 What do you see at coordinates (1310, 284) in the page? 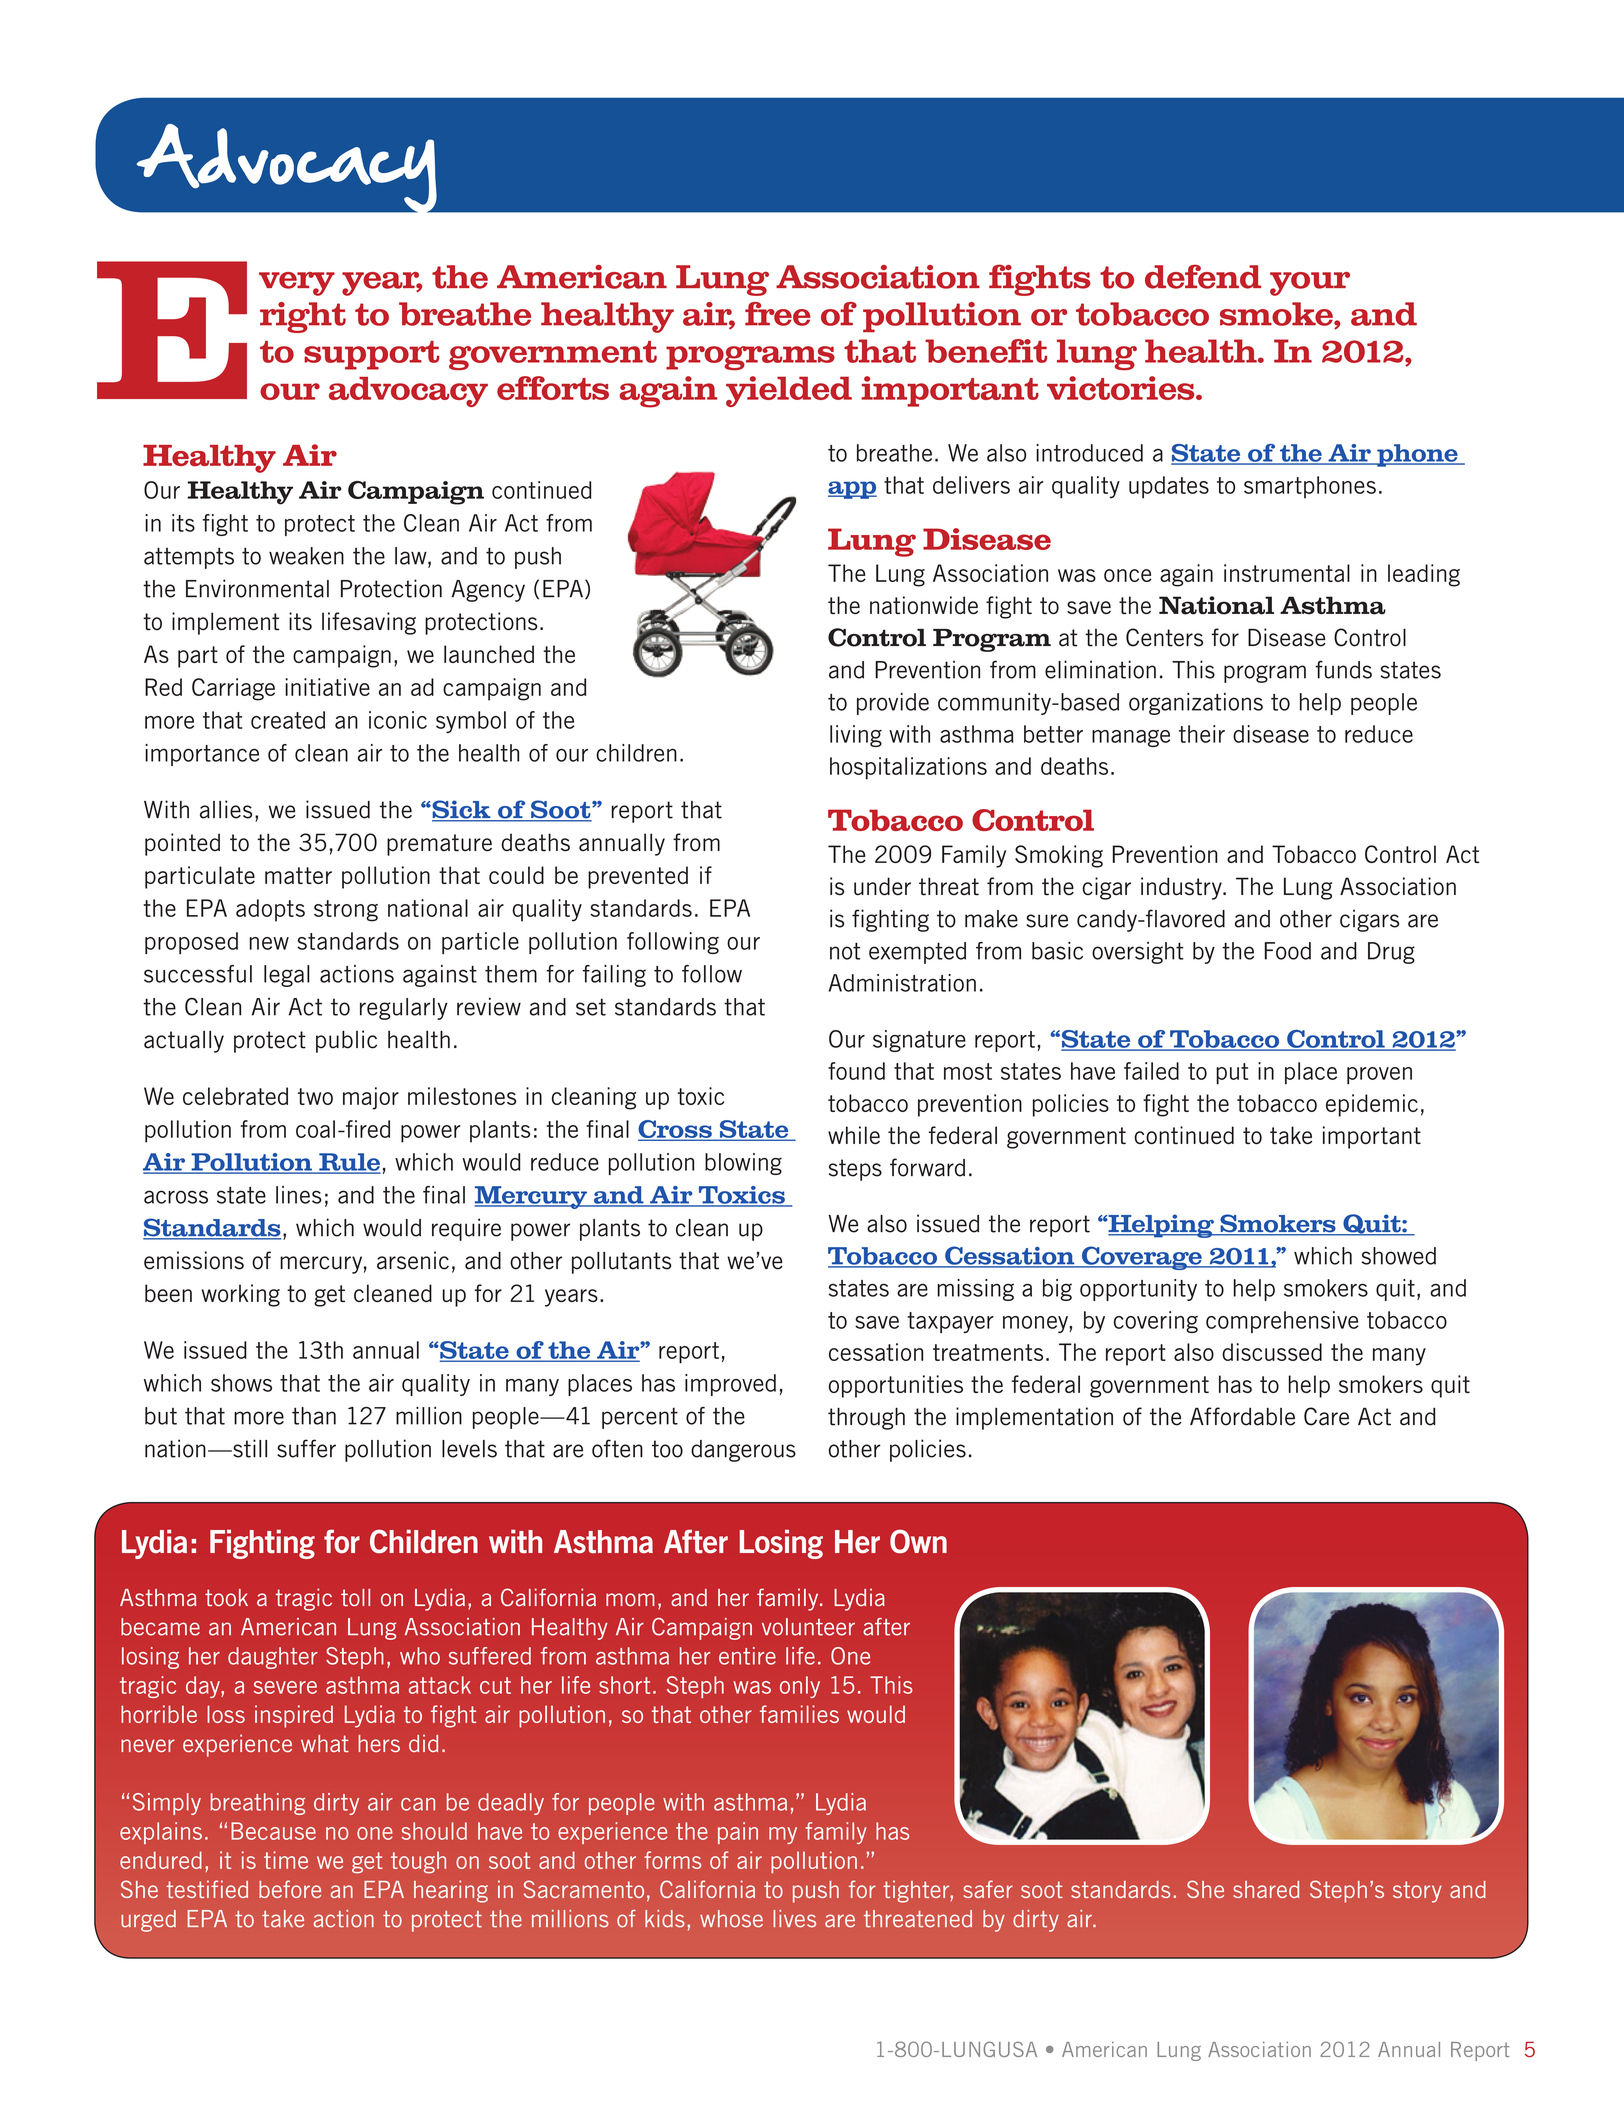
I see `your` at bounding box center [1310, 284].
